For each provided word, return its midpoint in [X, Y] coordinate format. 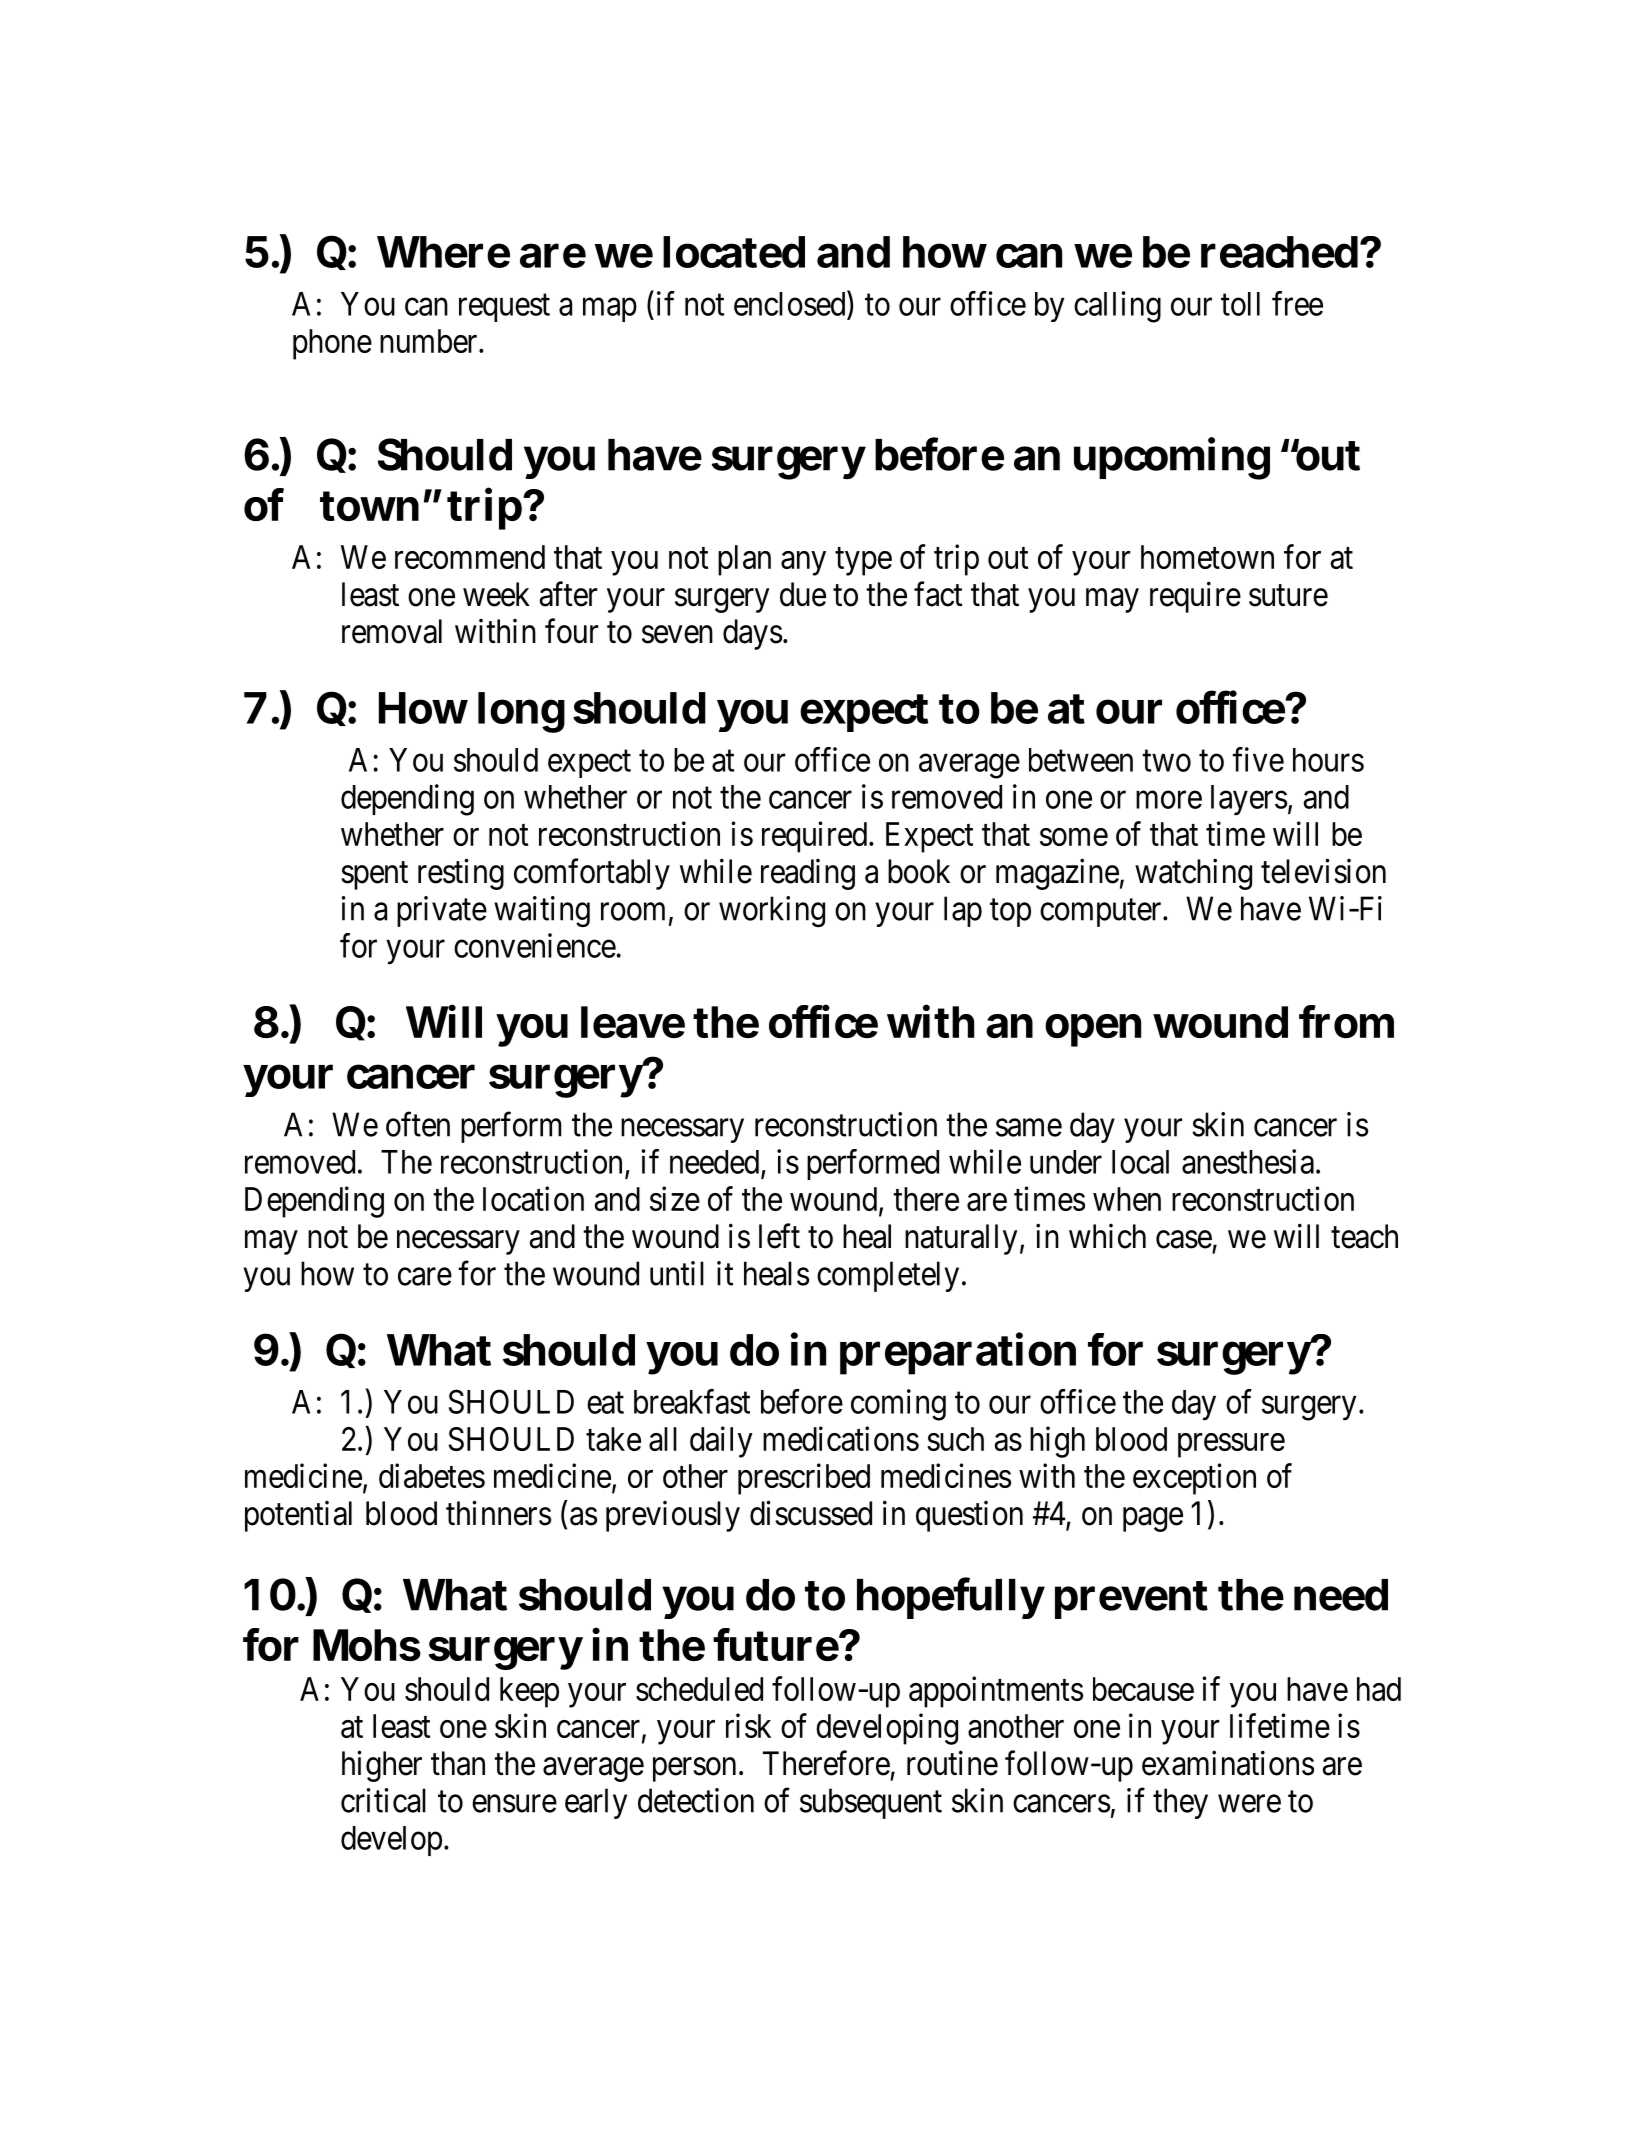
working [772, 912]
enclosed [791, 303]
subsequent [871, 1803]
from [1346, 1021]
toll [1240, 304]
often [418, 1124]
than [458, 1763]
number [430, 341]
